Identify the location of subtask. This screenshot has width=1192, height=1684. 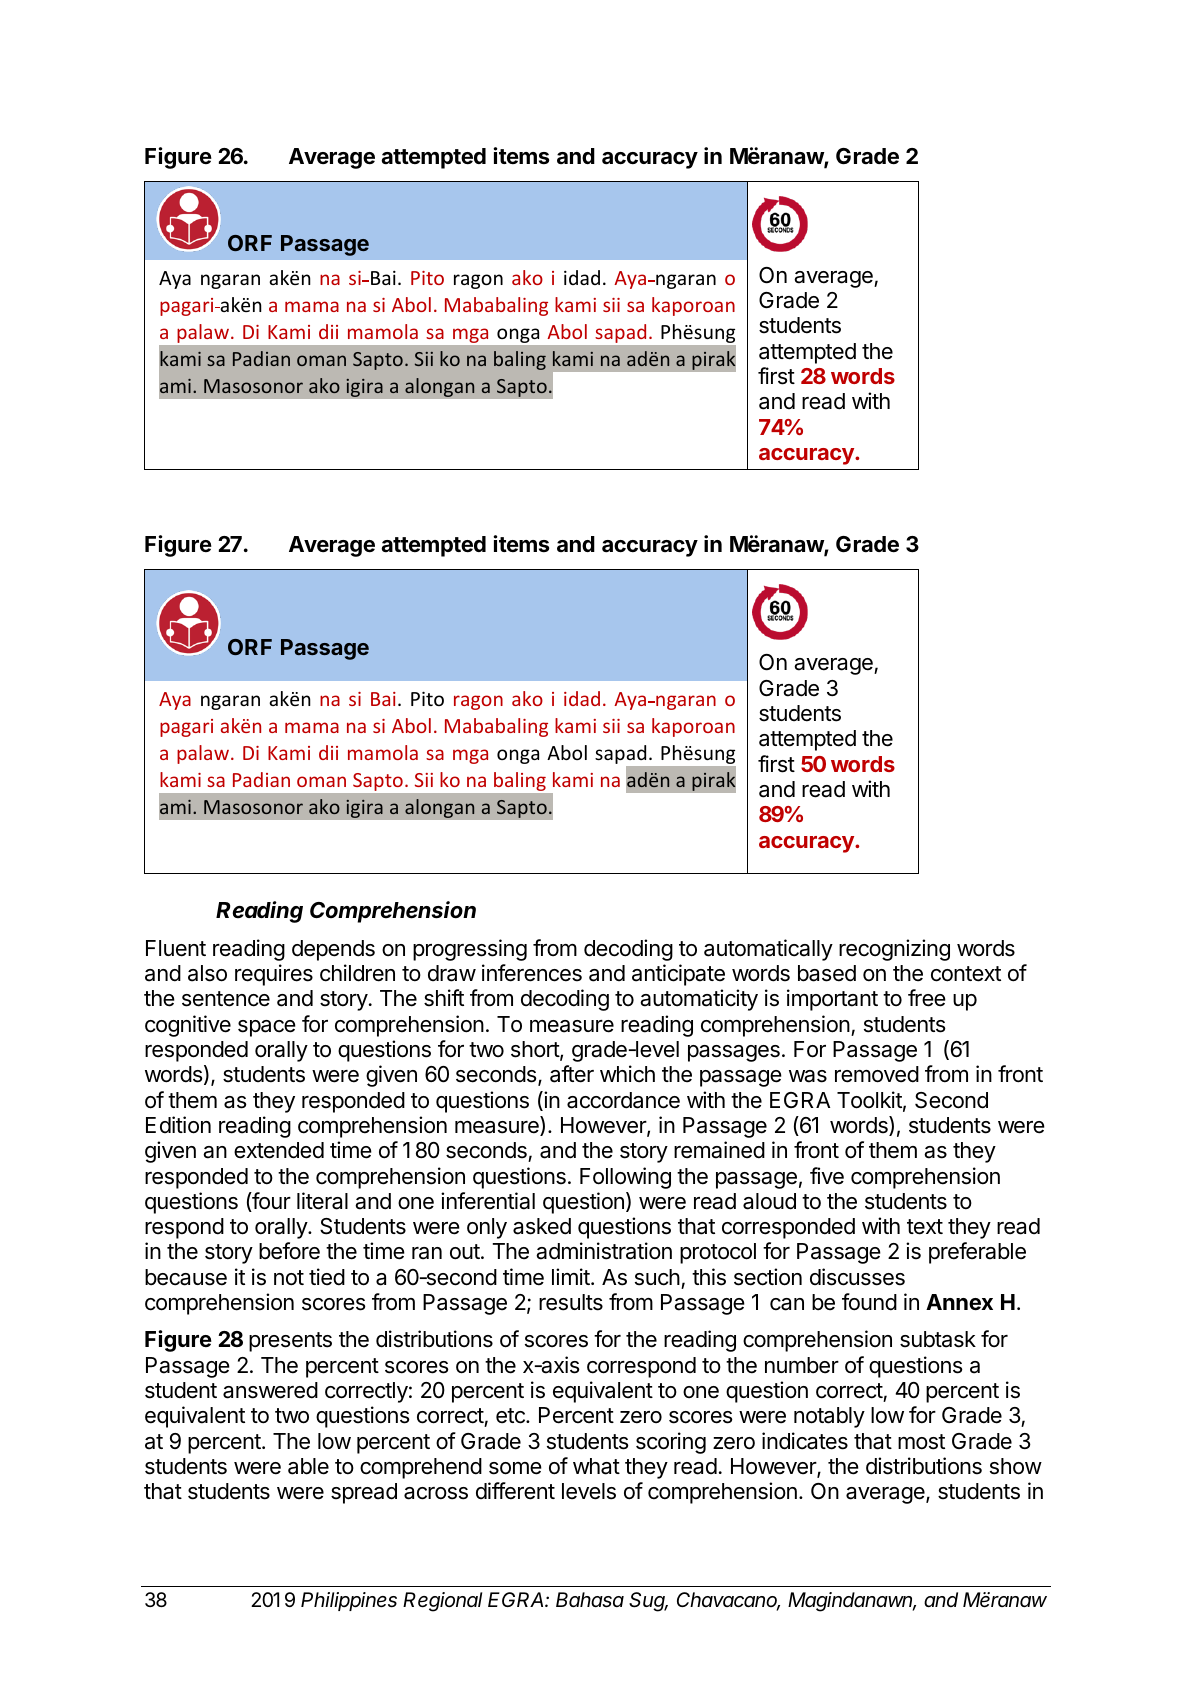
(938, 1339).
